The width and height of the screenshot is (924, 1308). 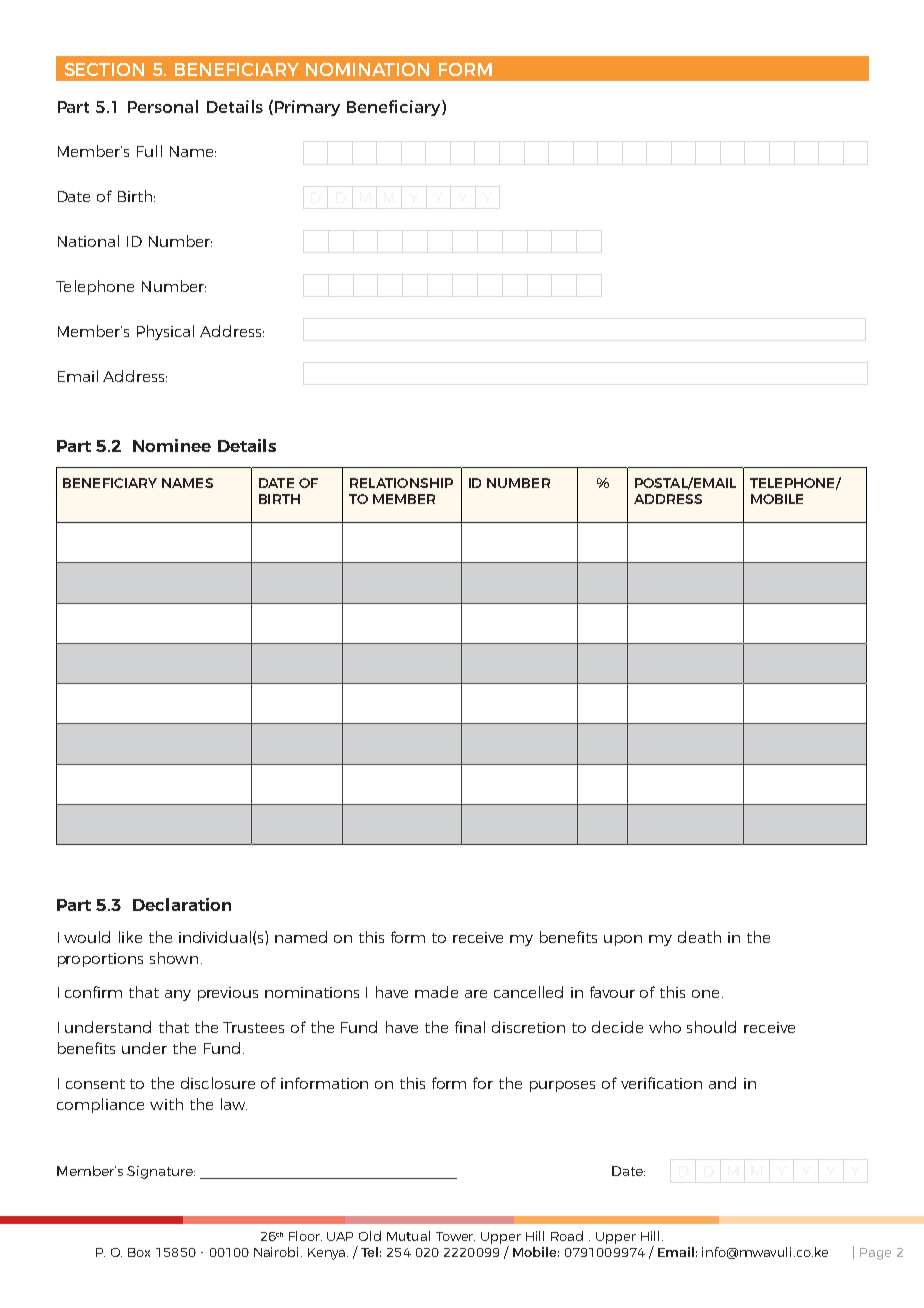 What do you see at coordinates (623, 940) in the screenshot?
I see `upon` at bounding box center [623, 940].
